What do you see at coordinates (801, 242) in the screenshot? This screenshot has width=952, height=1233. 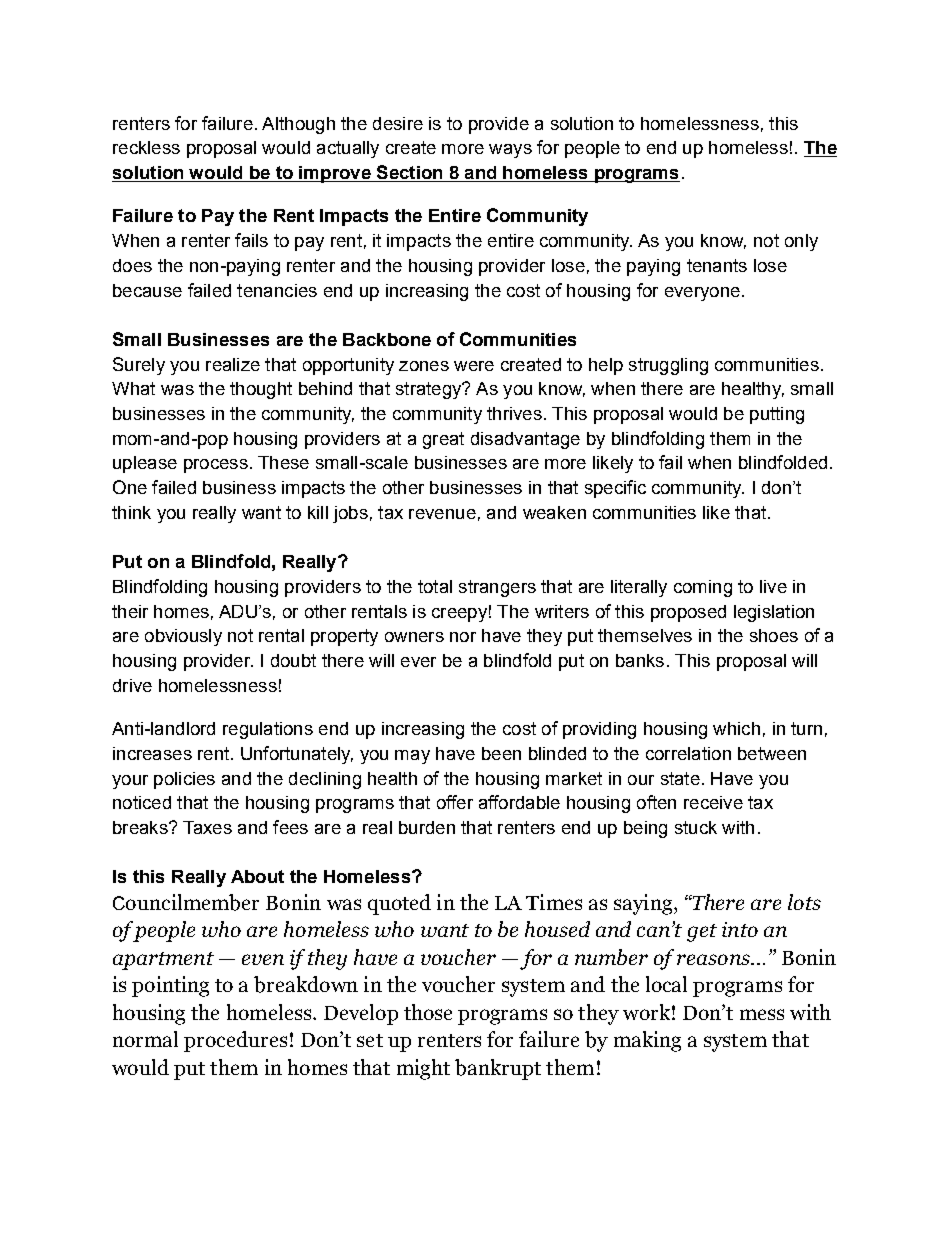 I see `only` at bounding box center [801, 242].
